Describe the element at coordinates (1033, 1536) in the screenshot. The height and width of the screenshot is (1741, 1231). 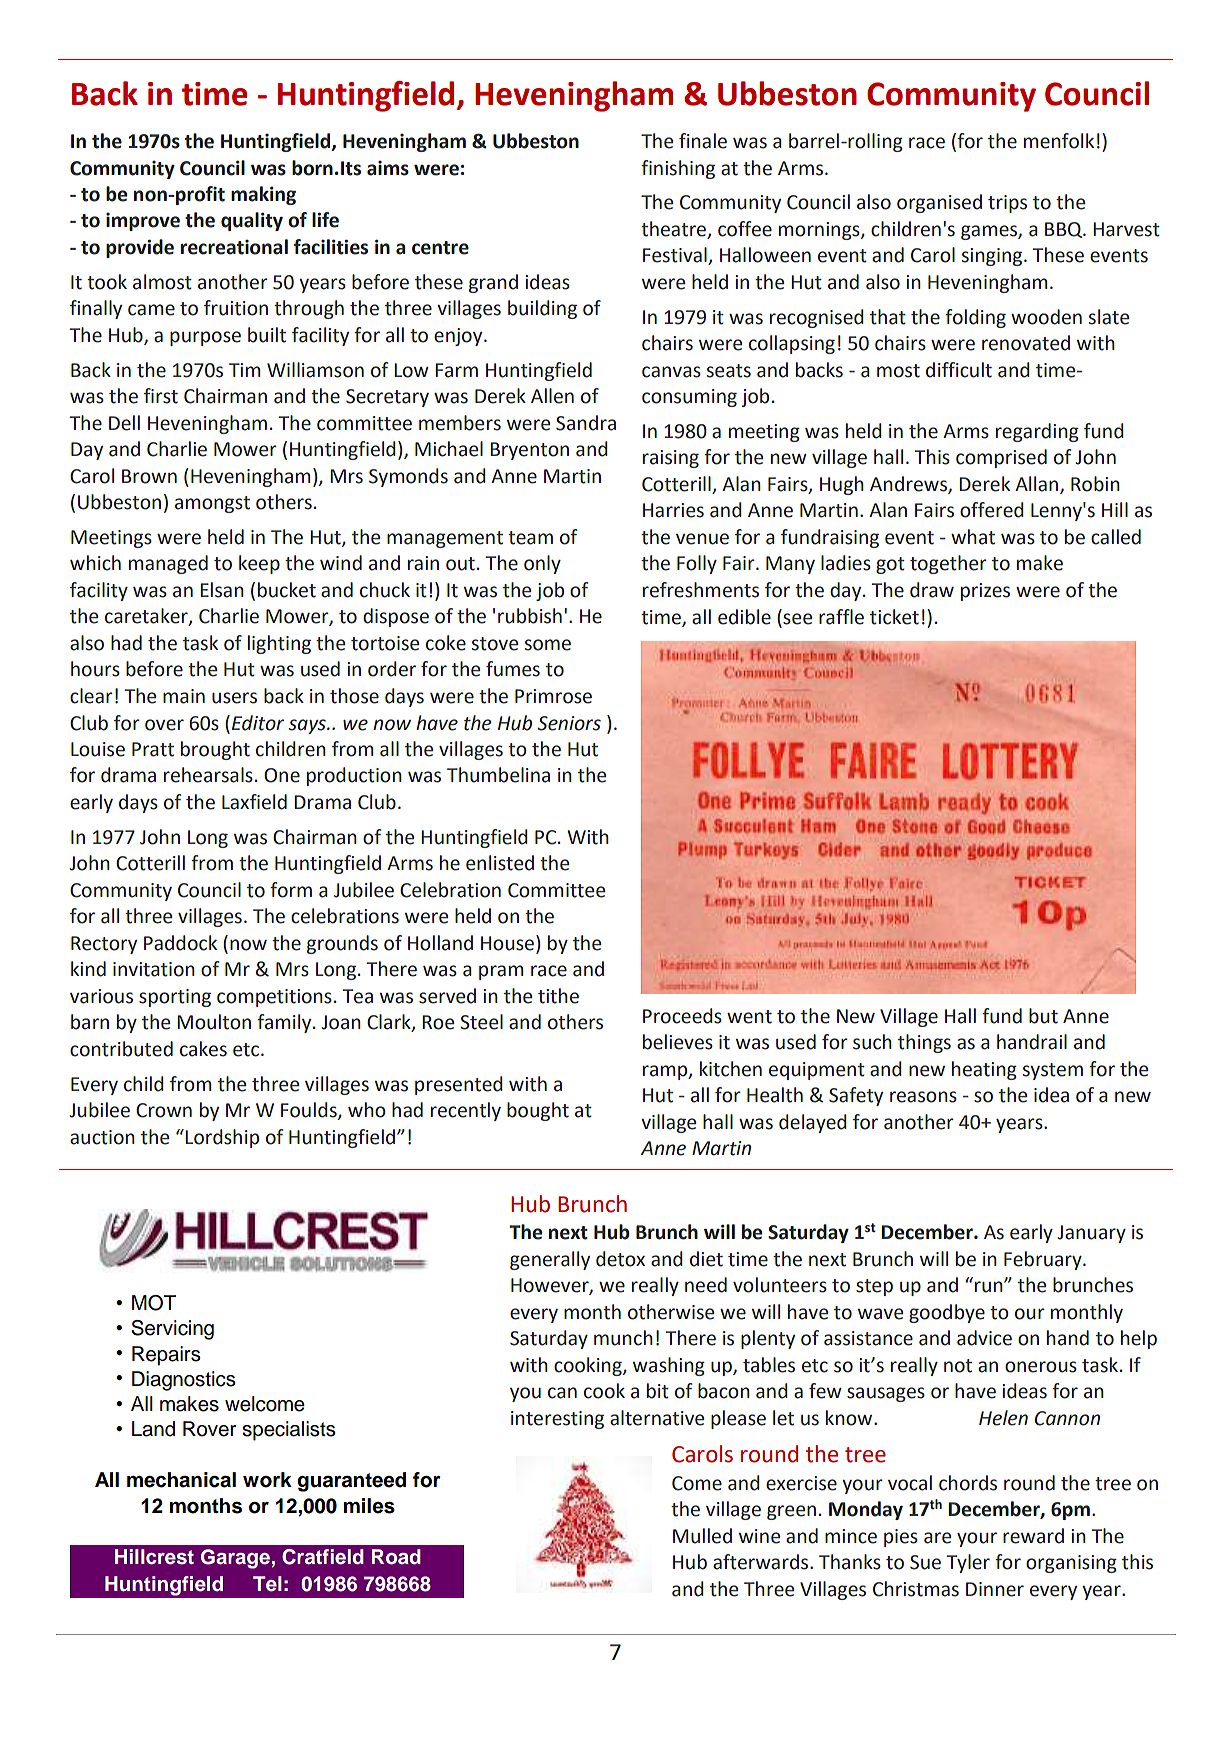
I see `reward` at that location.
